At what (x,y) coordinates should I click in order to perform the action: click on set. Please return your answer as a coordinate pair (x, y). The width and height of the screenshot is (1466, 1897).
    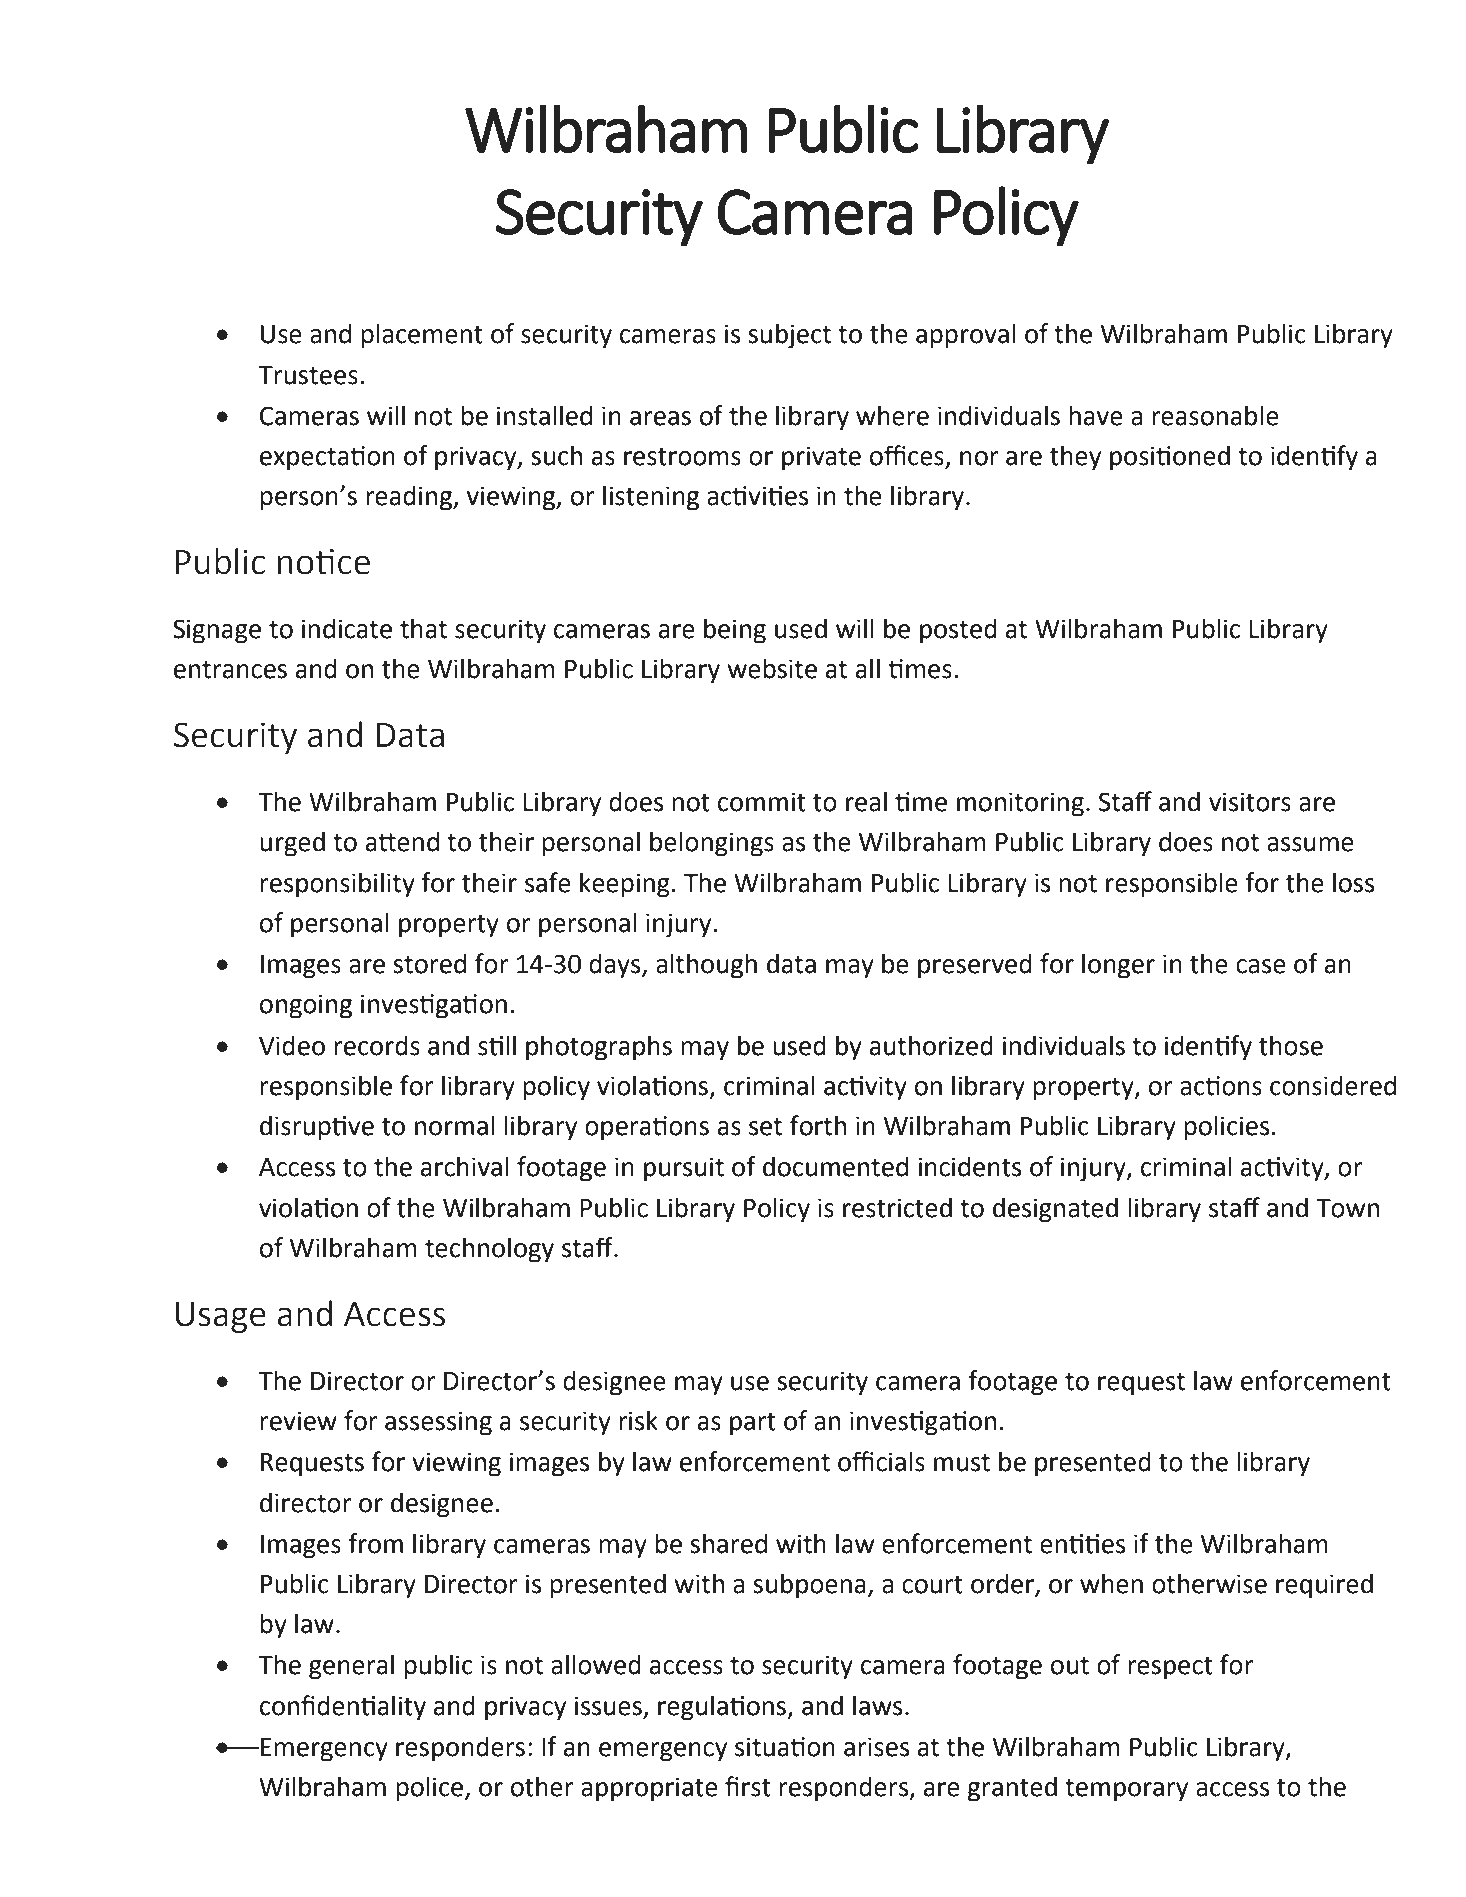
    Looking at the image, I should click on (765, 1127).
